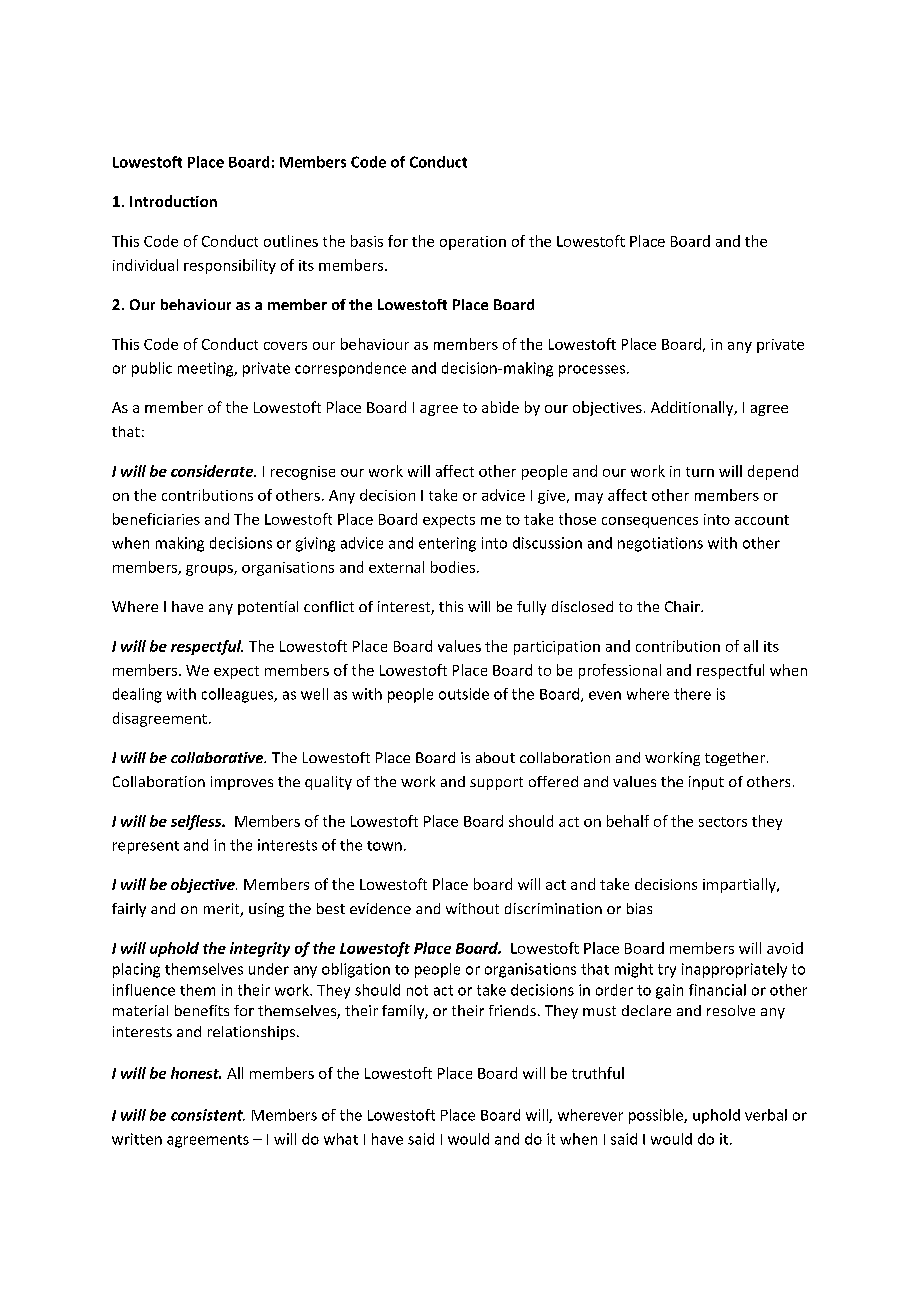 The width and height of the page is (924, 1308). Describe the element at coordinates (473, 243) in the page. I see `operation` at that location.
